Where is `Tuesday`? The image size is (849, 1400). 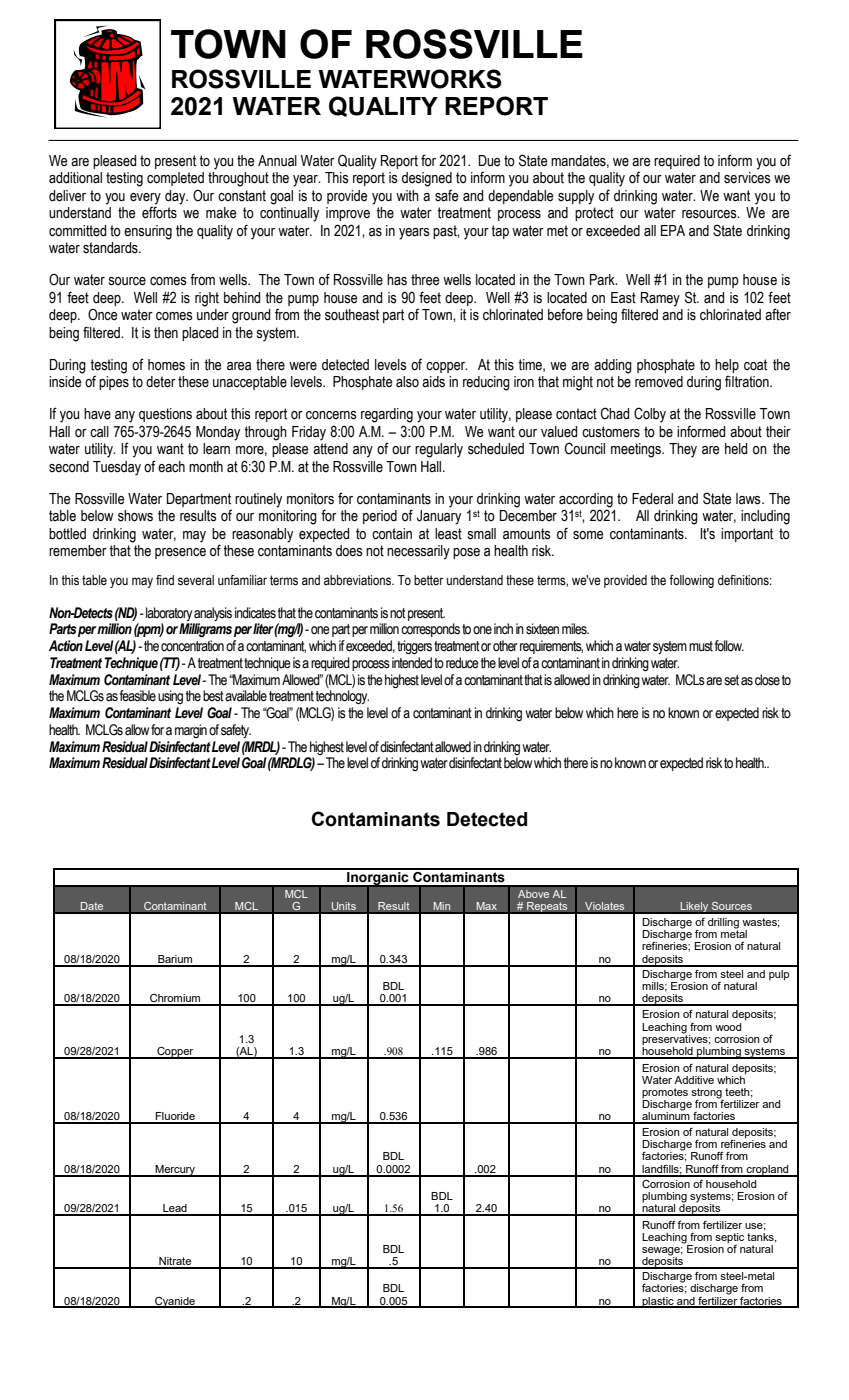 Tuesday is located at coordinates (117, 468).
